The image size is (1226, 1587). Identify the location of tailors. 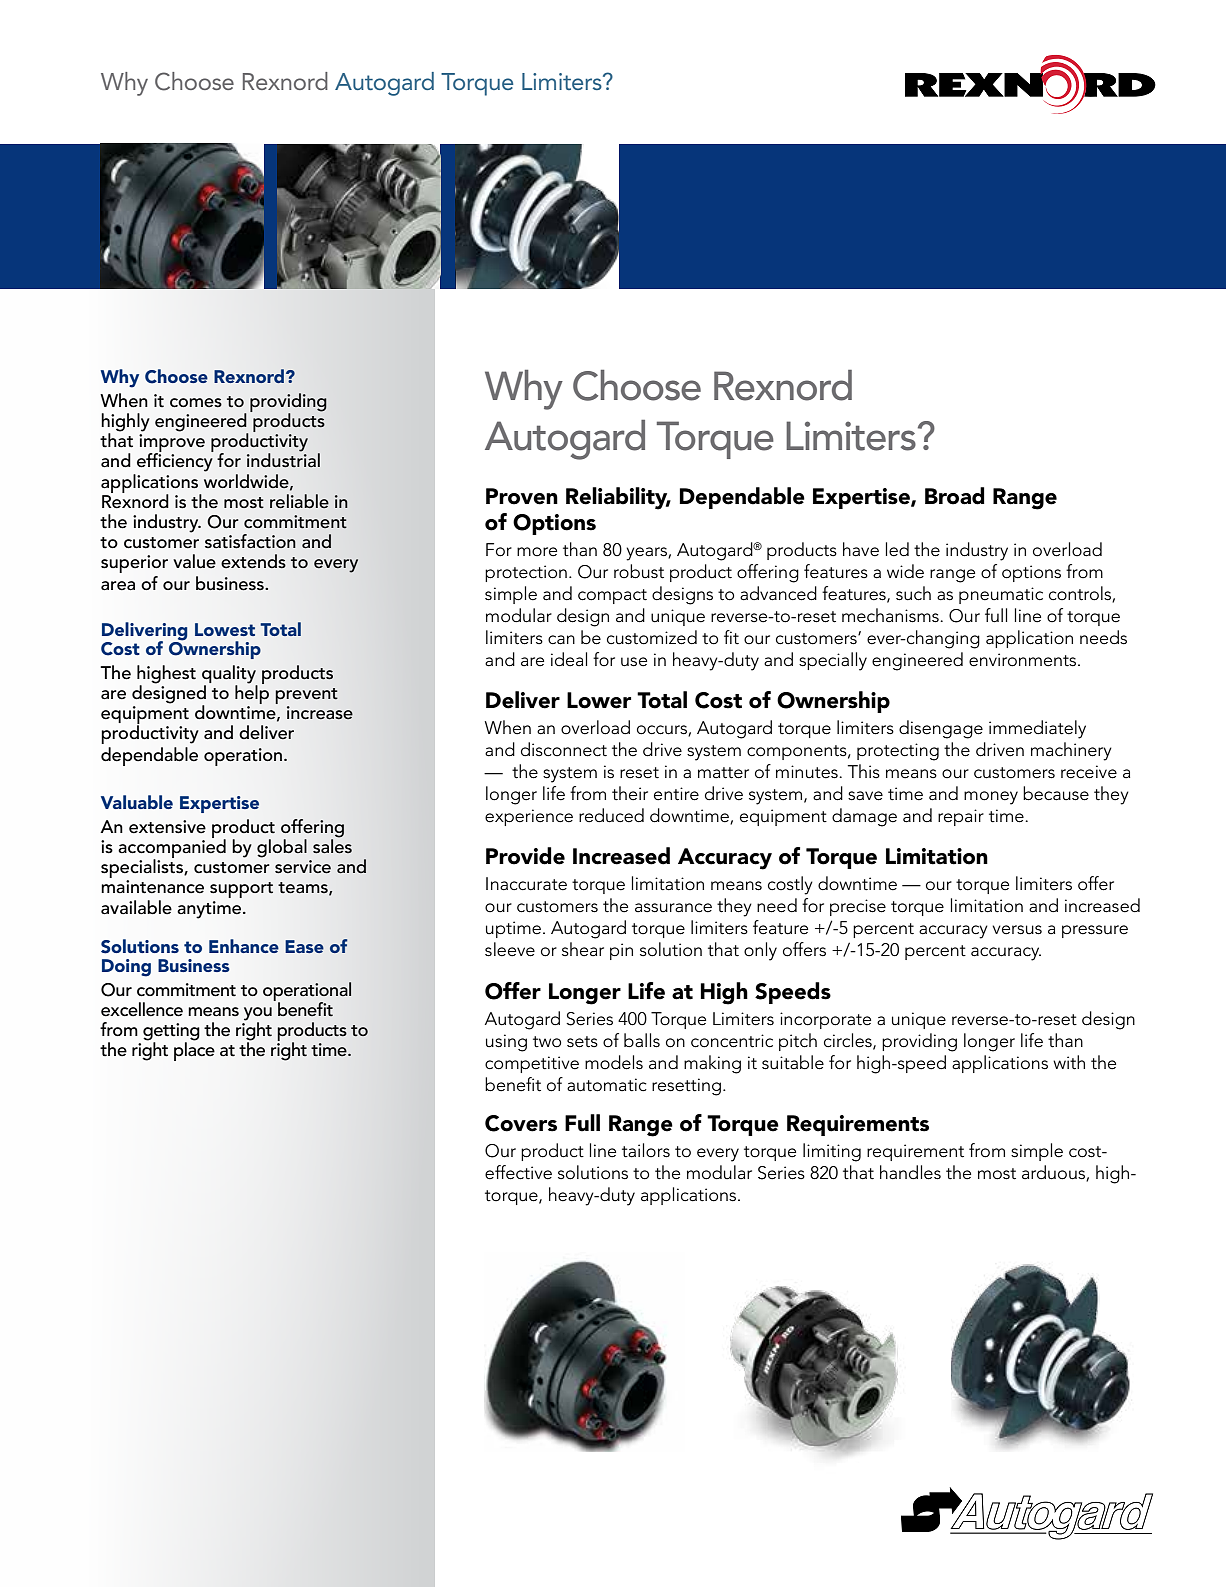
(646, 1150).
